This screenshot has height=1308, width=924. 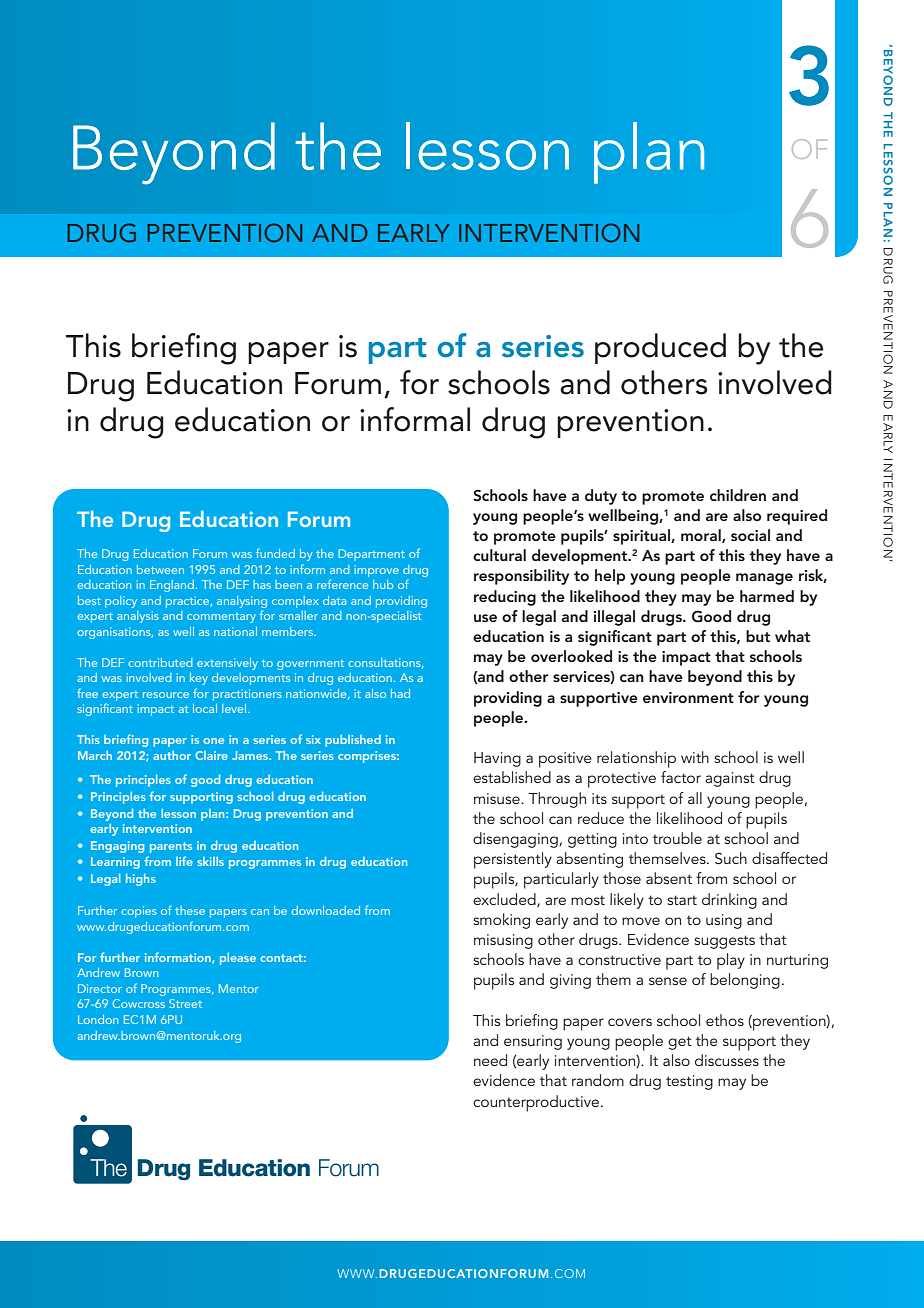 What do you see at coordinates (738, 495) in the screenshot?
I see `children` at bounding box center [738, 495].
